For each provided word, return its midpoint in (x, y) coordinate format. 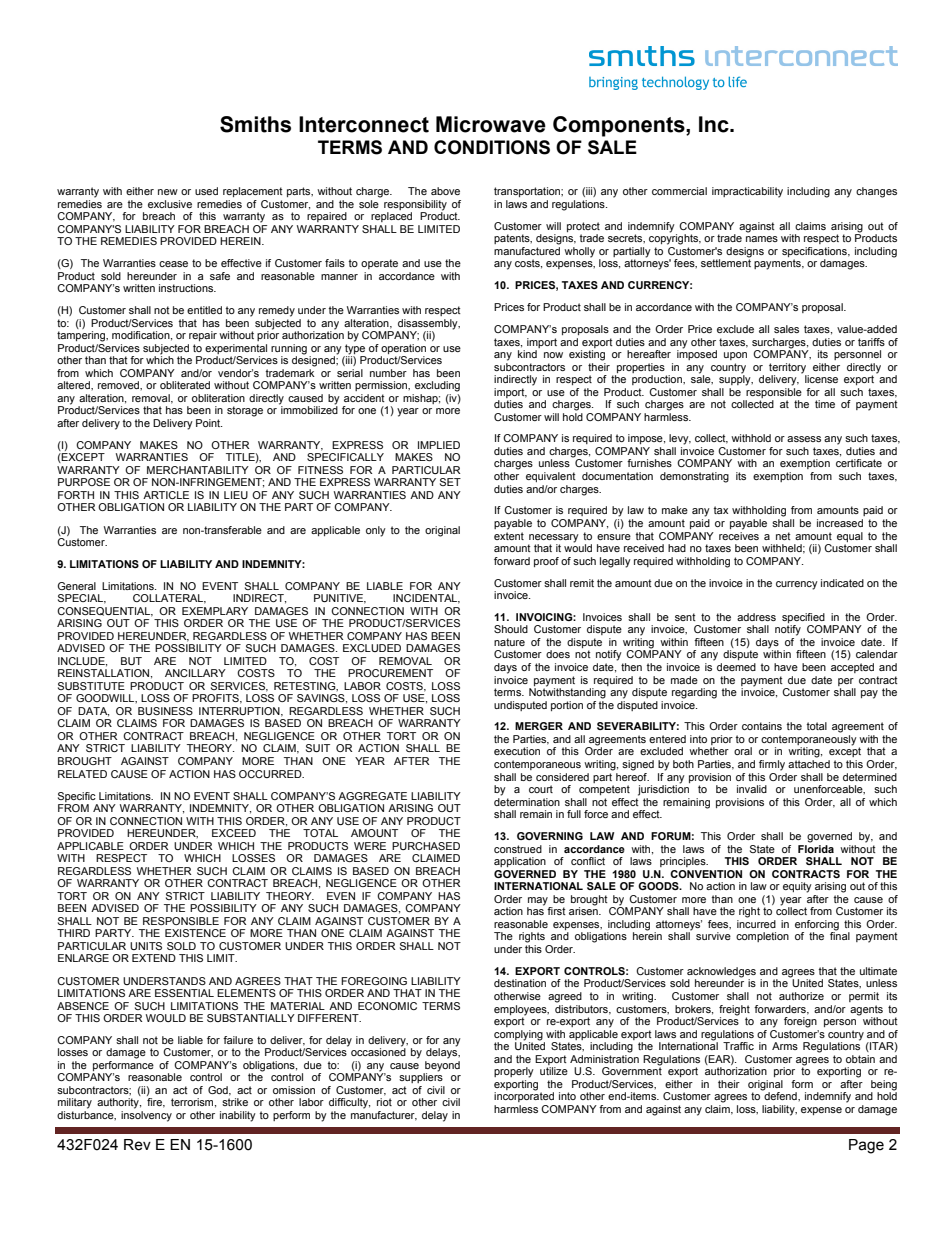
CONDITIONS (492, 147)
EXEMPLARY (215, 611)
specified (804, 619)
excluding (437, 386)
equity (797, 887)
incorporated (524, 1096)
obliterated (185, 385)
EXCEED (234, 833)
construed (518, 849)
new (168, 192)
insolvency (146, 1116)
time (825, 404)
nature (509, 642)
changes (876, 192)
